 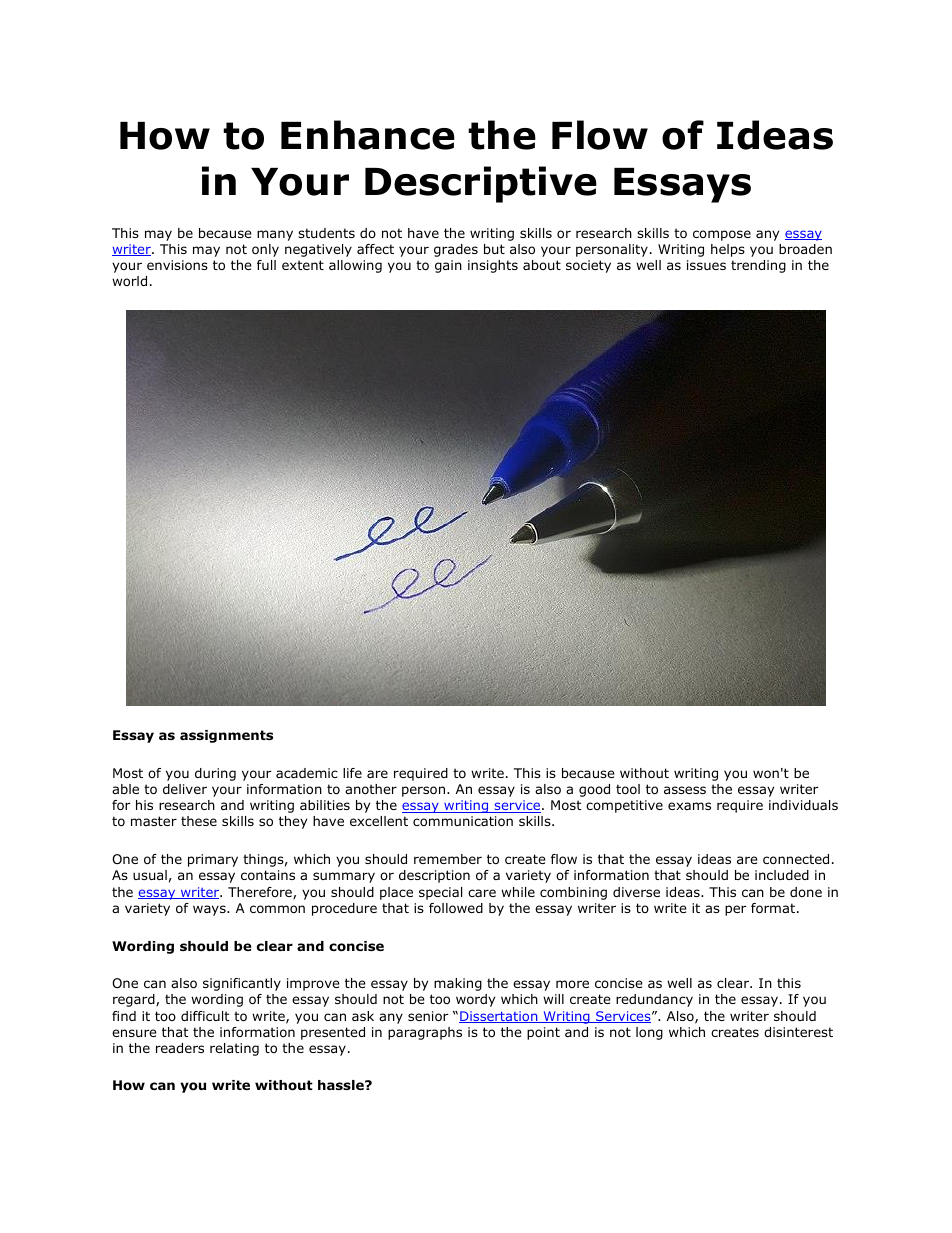 I want to click on Descriptive, so click(x=481, y=184).
